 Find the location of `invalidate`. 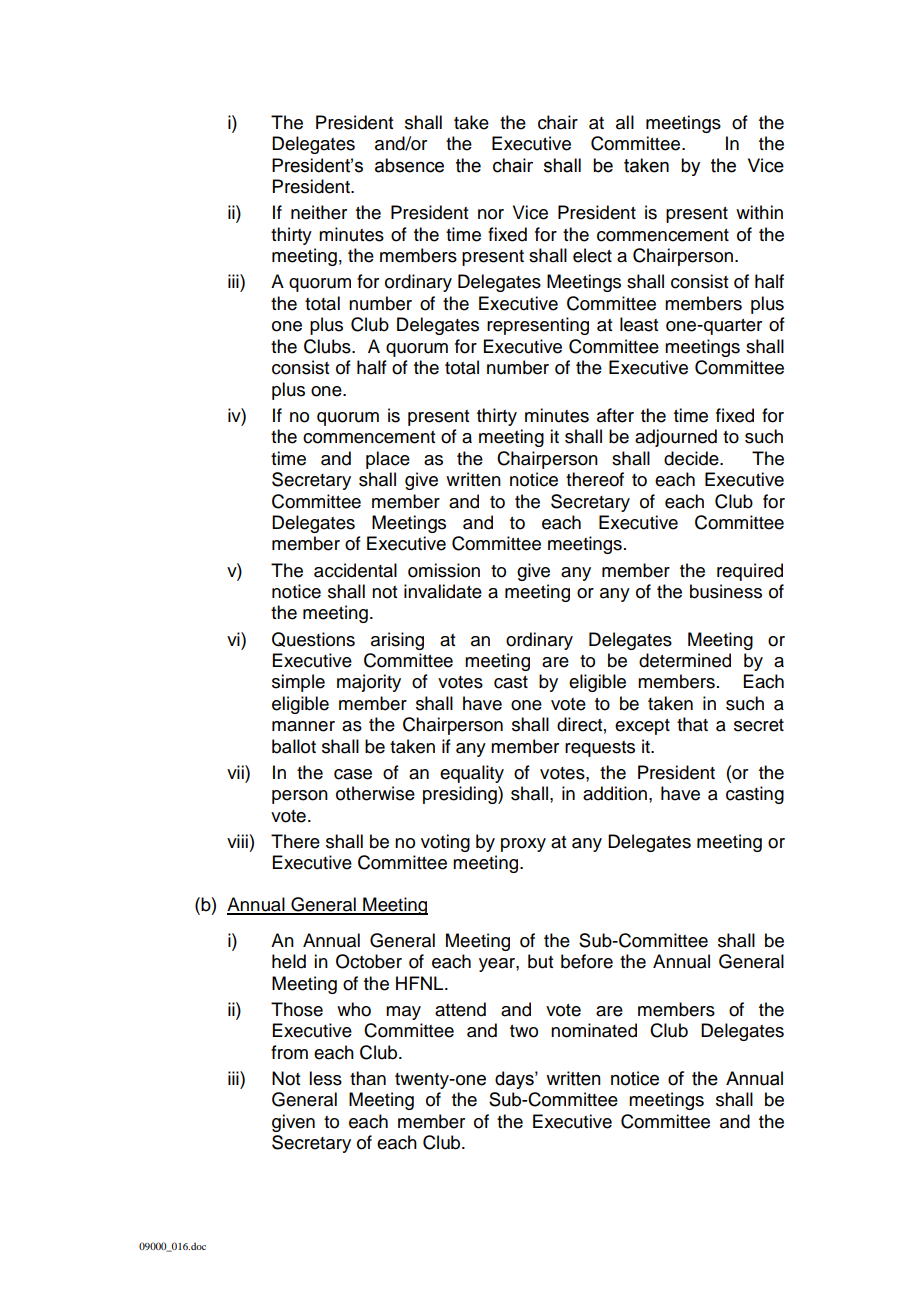

invalidate is located at coordinates (443, 591).
